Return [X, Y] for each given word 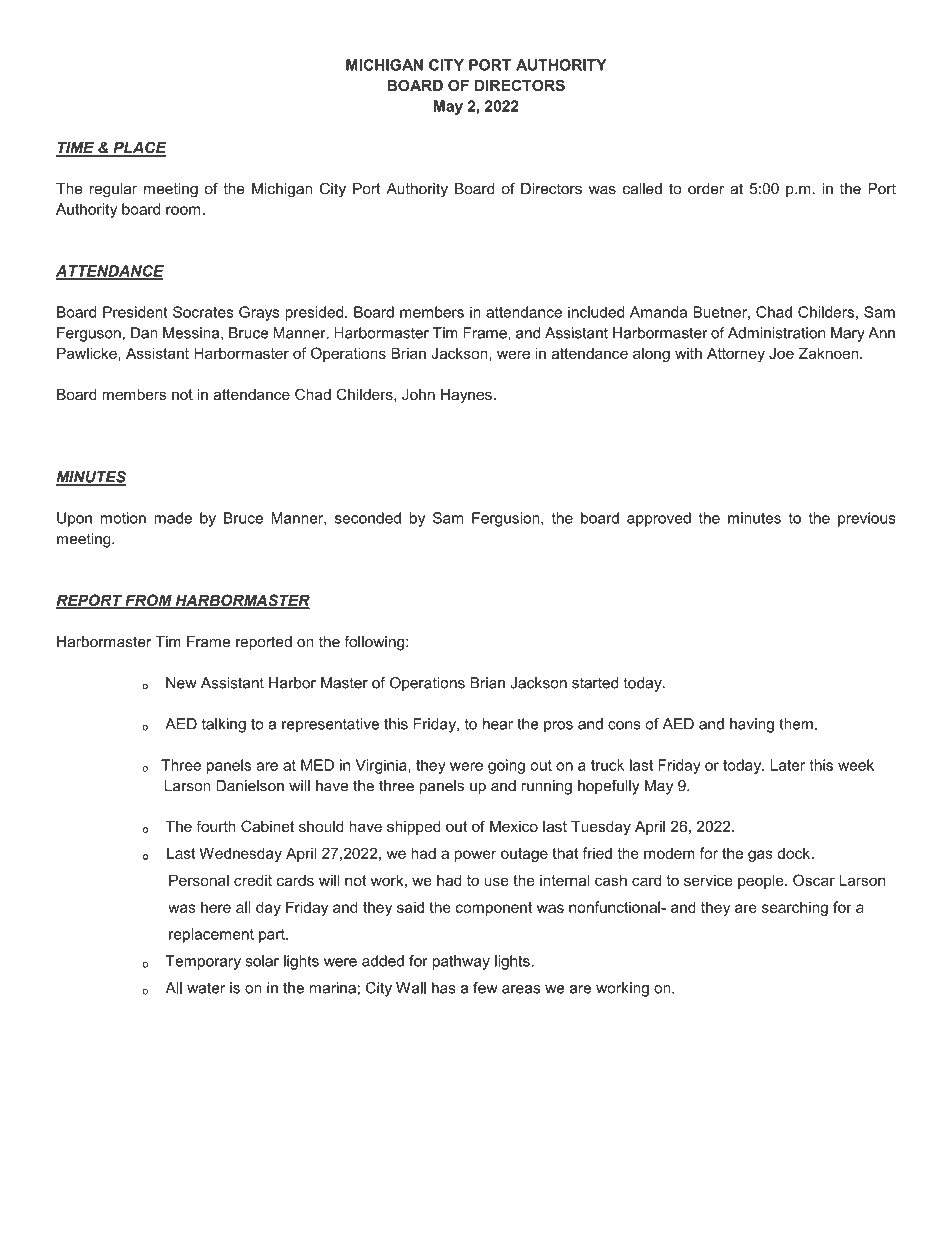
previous [867, 519]
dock [795, 853]
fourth [216, 826]
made [173, 518]
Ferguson [89, 334]
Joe [781, 353]
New [181, 683]
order [706, 189]
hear [498, 724]
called [642, 189]
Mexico [514, 826]
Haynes [467, 396]
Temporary [203, 962]
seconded [368, 518]
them [796, 724]
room [184, 210]
